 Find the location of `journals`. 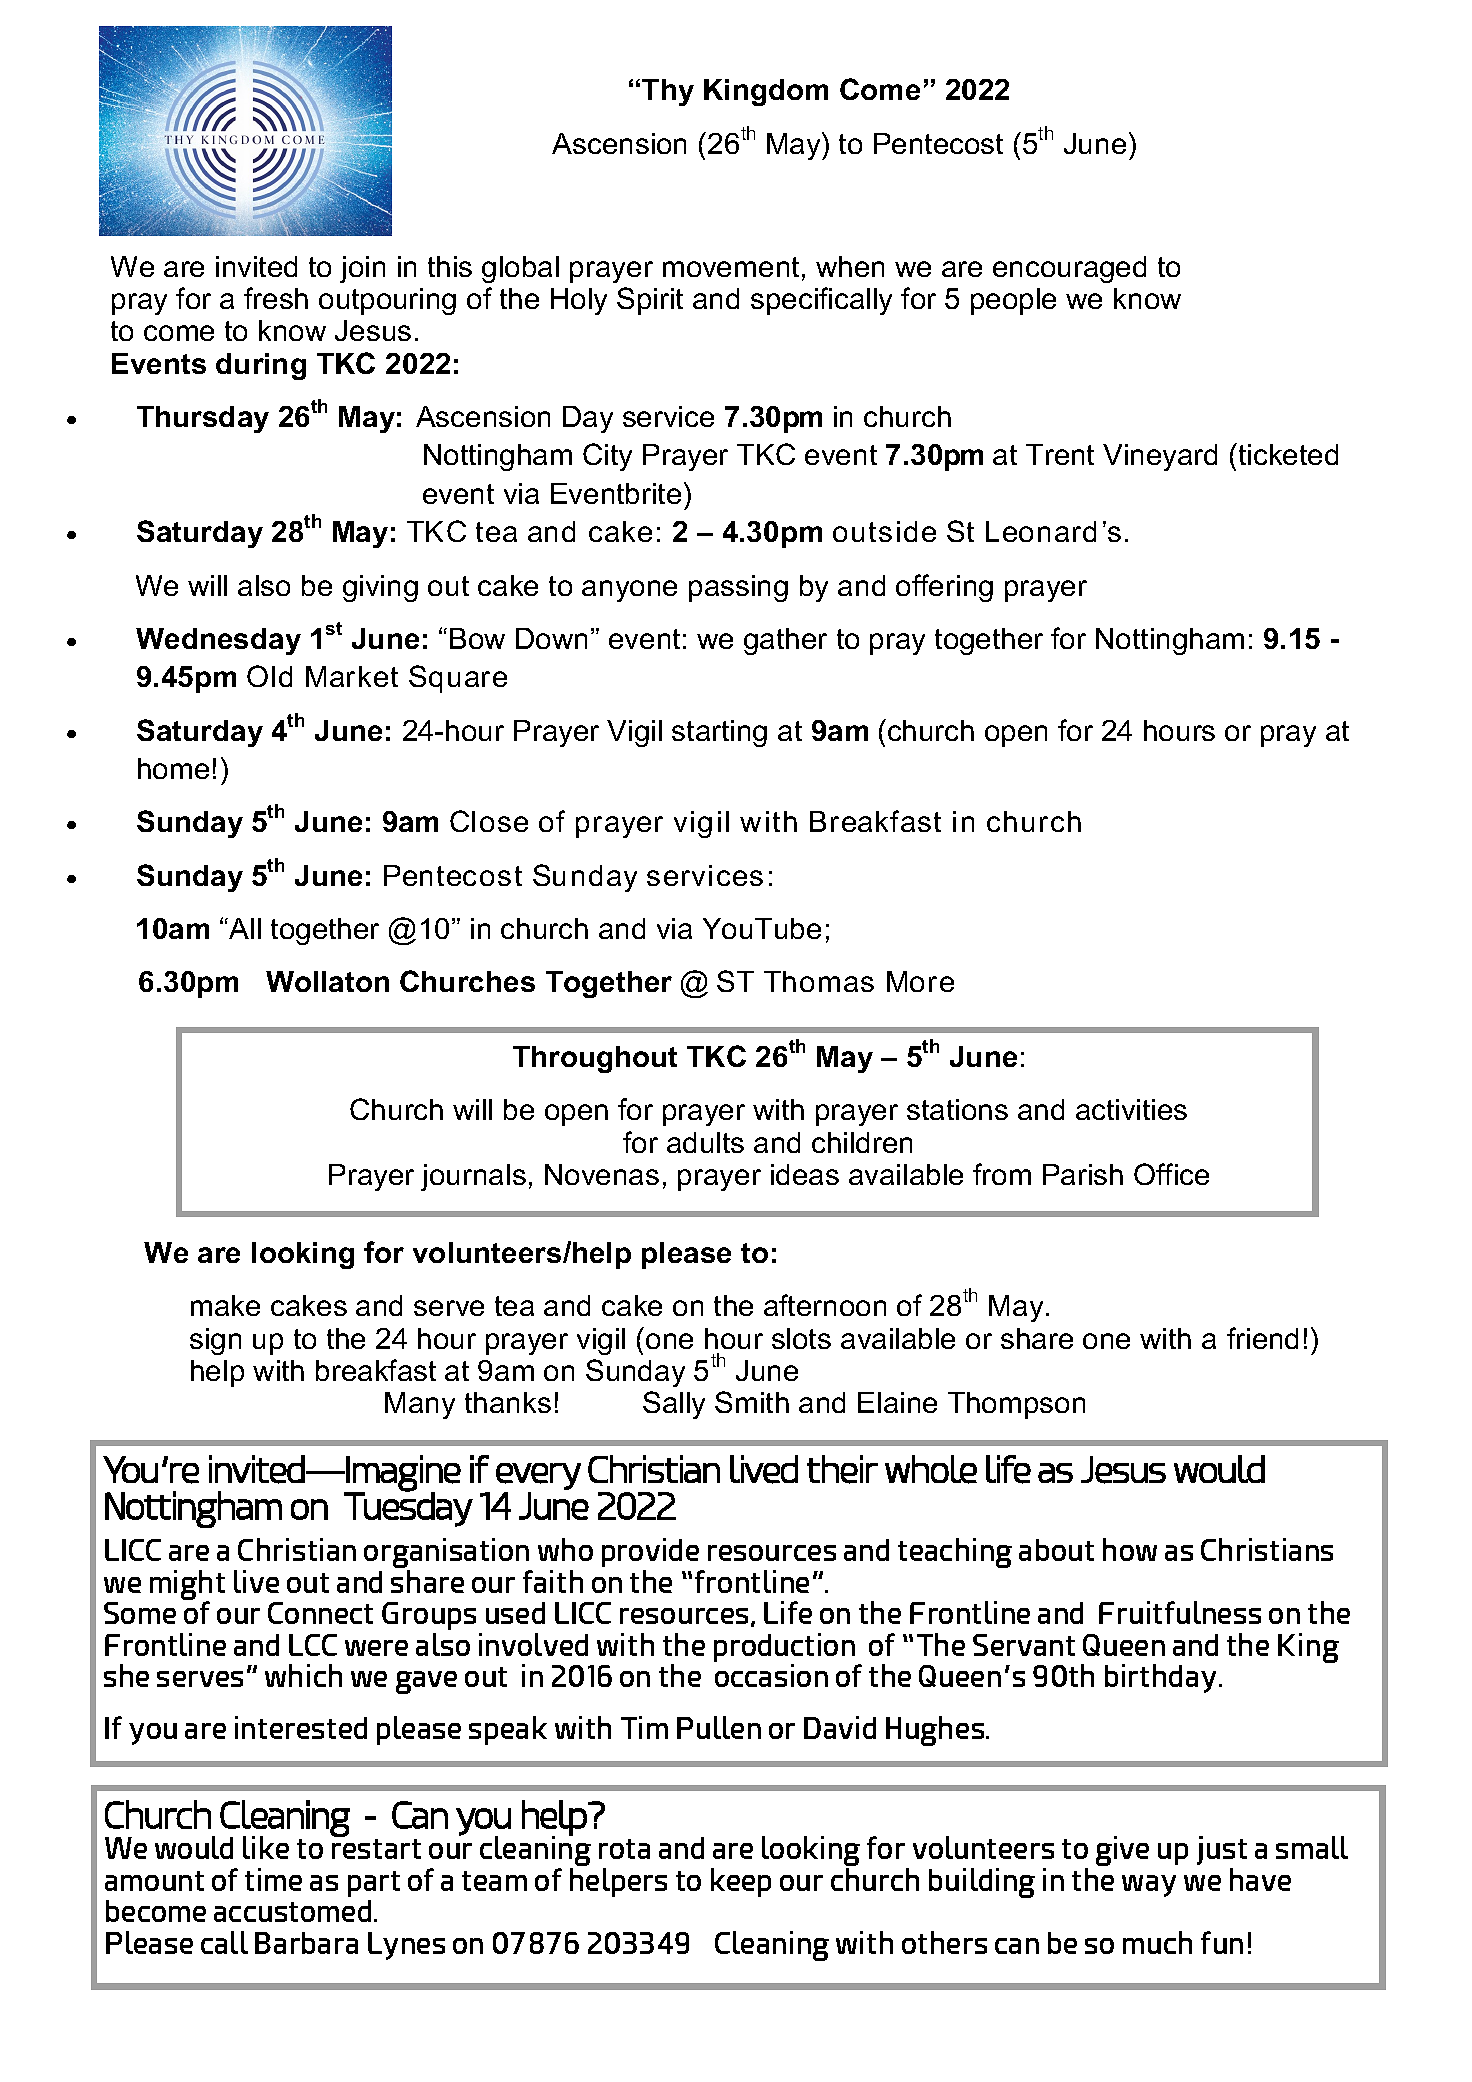

journals is located at coordinates (473, 1177).
